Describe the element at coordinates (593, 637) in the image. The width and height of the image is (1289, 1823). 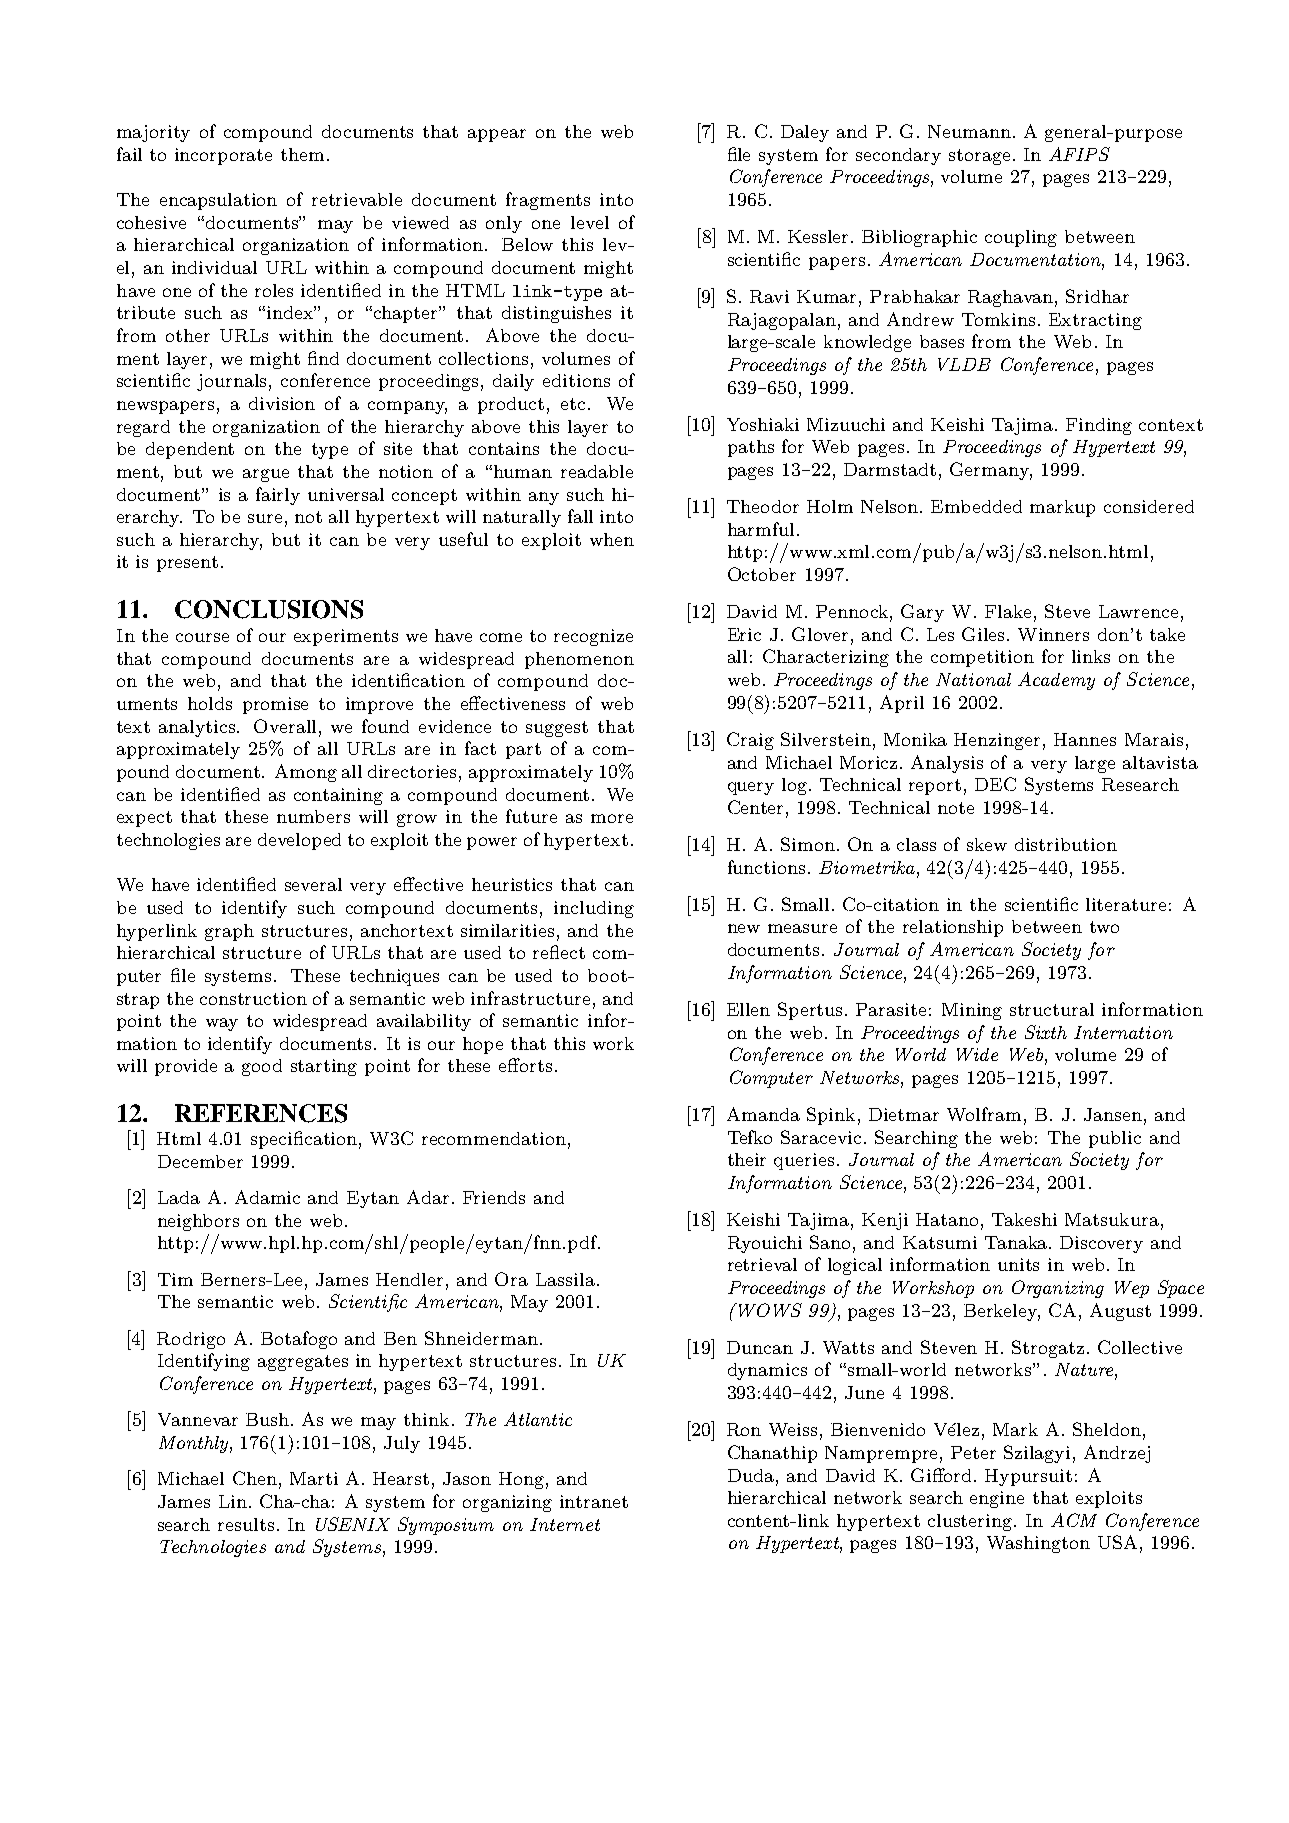
I see `recognize` at that location.
